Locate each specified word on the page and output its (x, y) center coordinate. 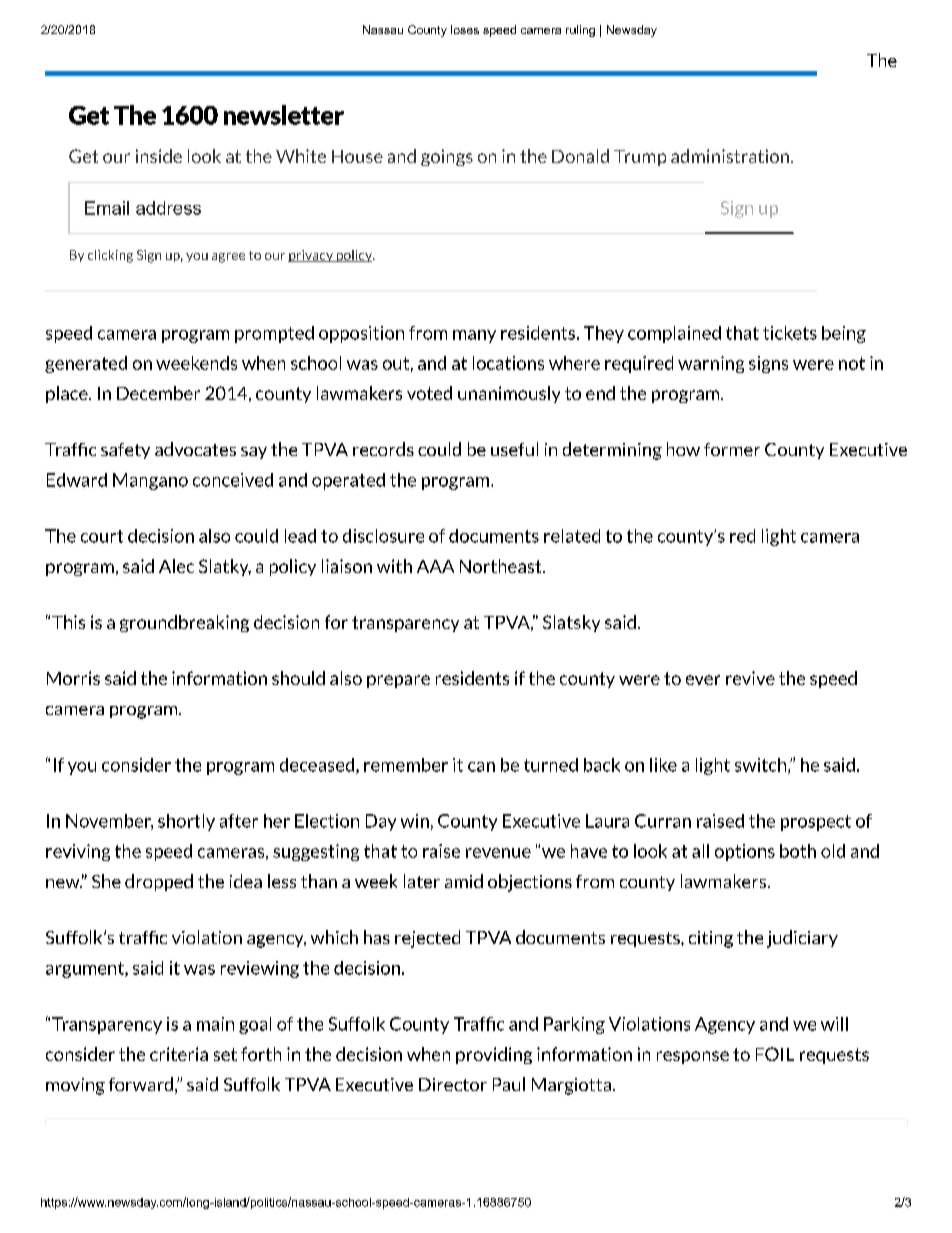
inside (159, 156)
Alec (176, 566)
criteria (179, 1054)
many (474, 336)
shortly (186, 822)
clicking (110, 256)
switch (762, 766)
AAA (435, 566)
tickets (790, 333)
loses (465, 29)
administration (730, 156)
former (732, 449)
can (481, 767)
